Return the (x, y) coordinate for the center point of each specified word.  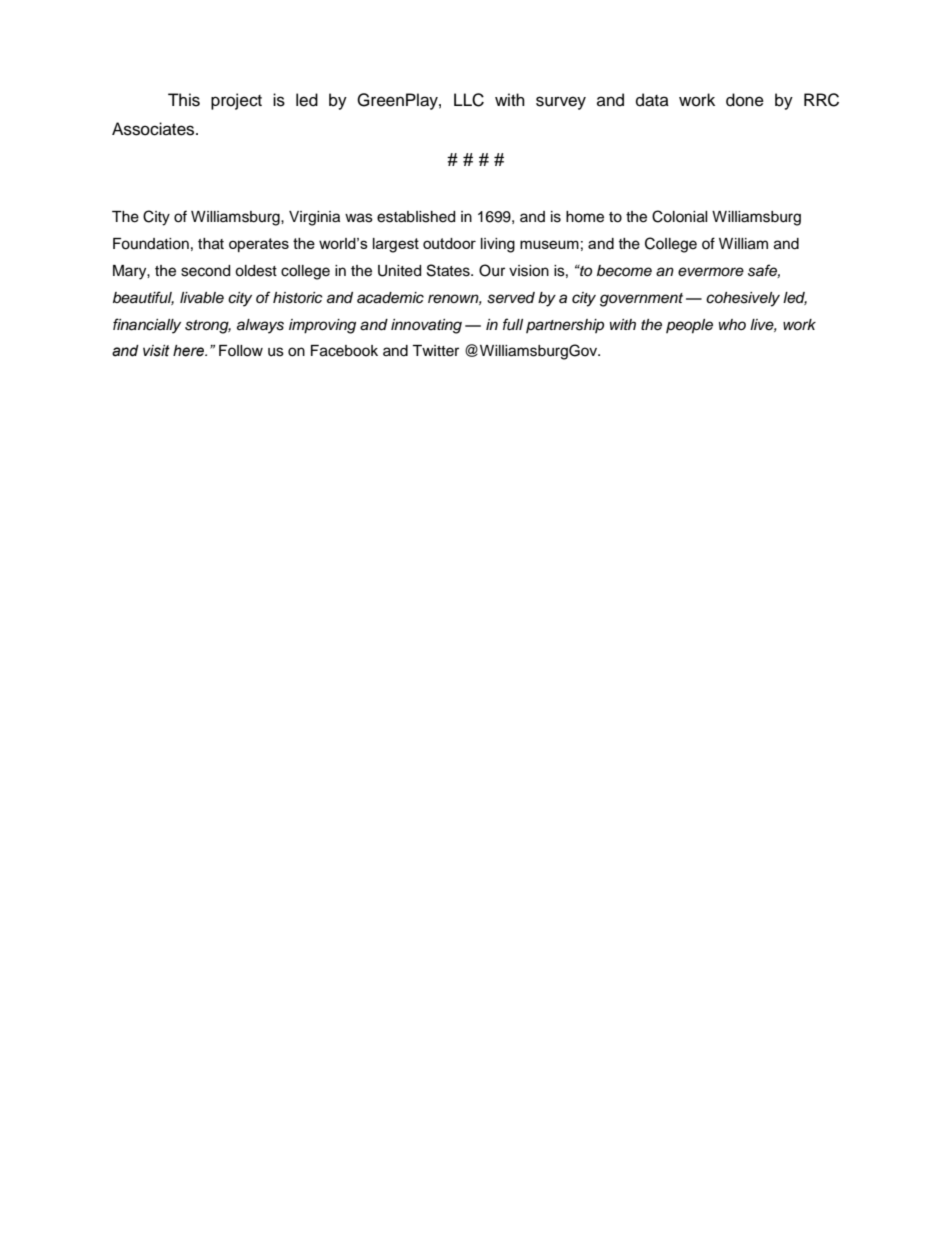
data (652, 100)
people (689, 326)
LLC (469, 100)
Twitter (435, 351)
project (236, 101)
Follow (241, 351)
